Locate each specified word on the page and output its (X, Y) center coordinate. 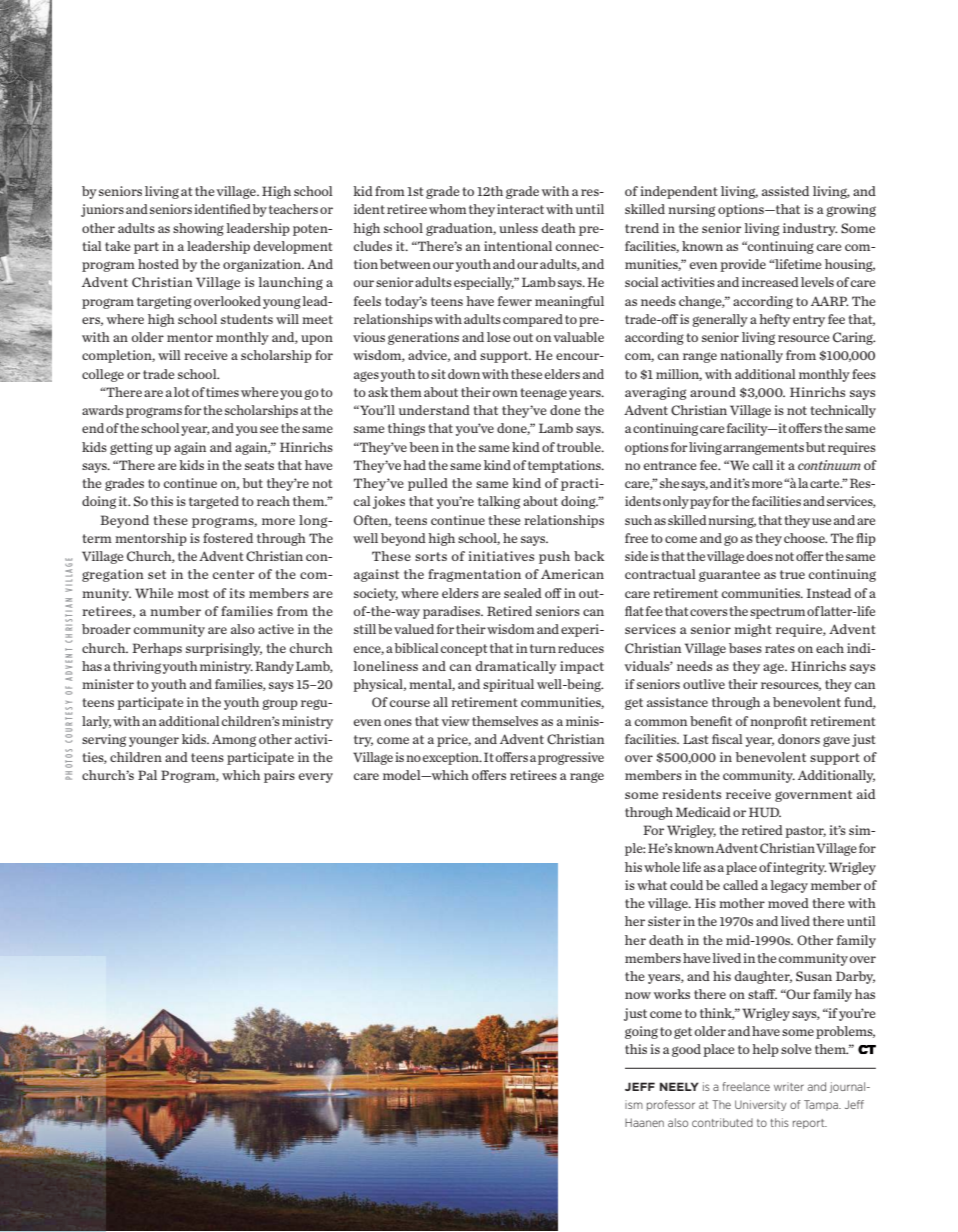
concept (464, 650)
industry (810, 229)
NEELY (679, 1086)
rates (780, 648)
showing (198, 229)
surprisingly (224, 649)
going (641, 1032)
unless (518, 228)
